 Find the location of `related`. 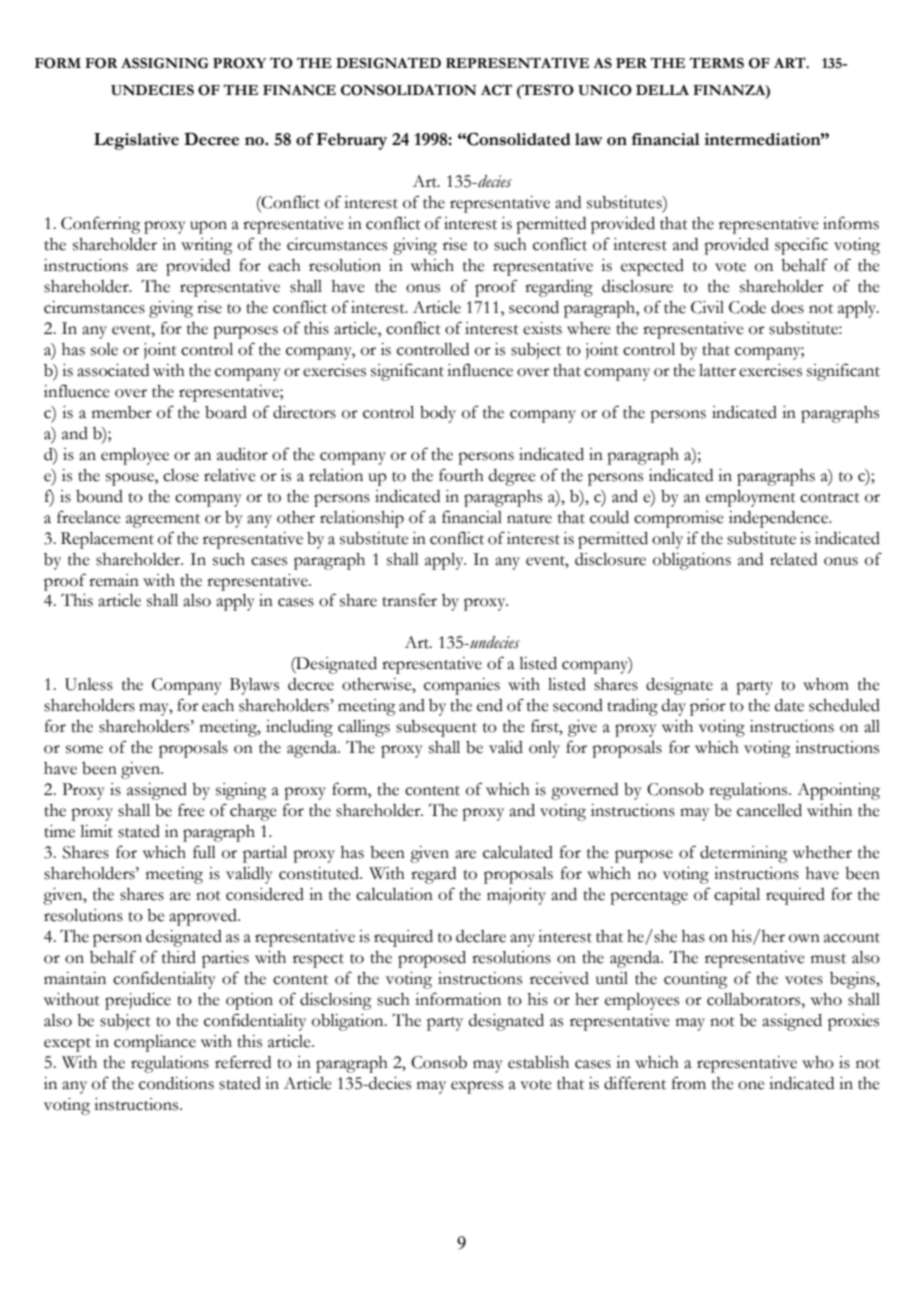

related is located at coordinates (793, 559).
